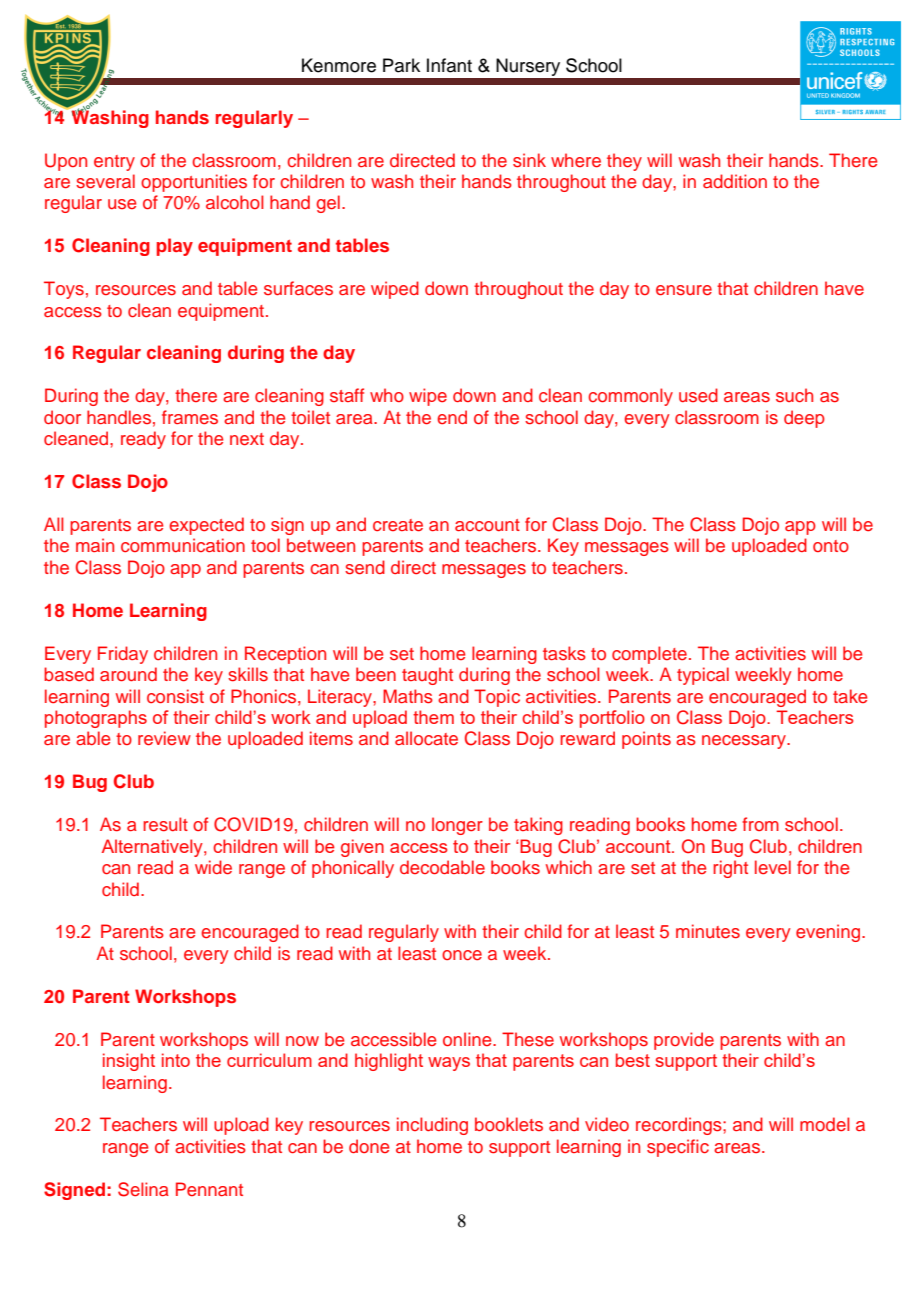 Image resolution: width=924 pixels, height=1308 pixels. What do you see at coordinates (684, 290) in the screenshot?
I see `ensure` at bounding box center [684, 290].
